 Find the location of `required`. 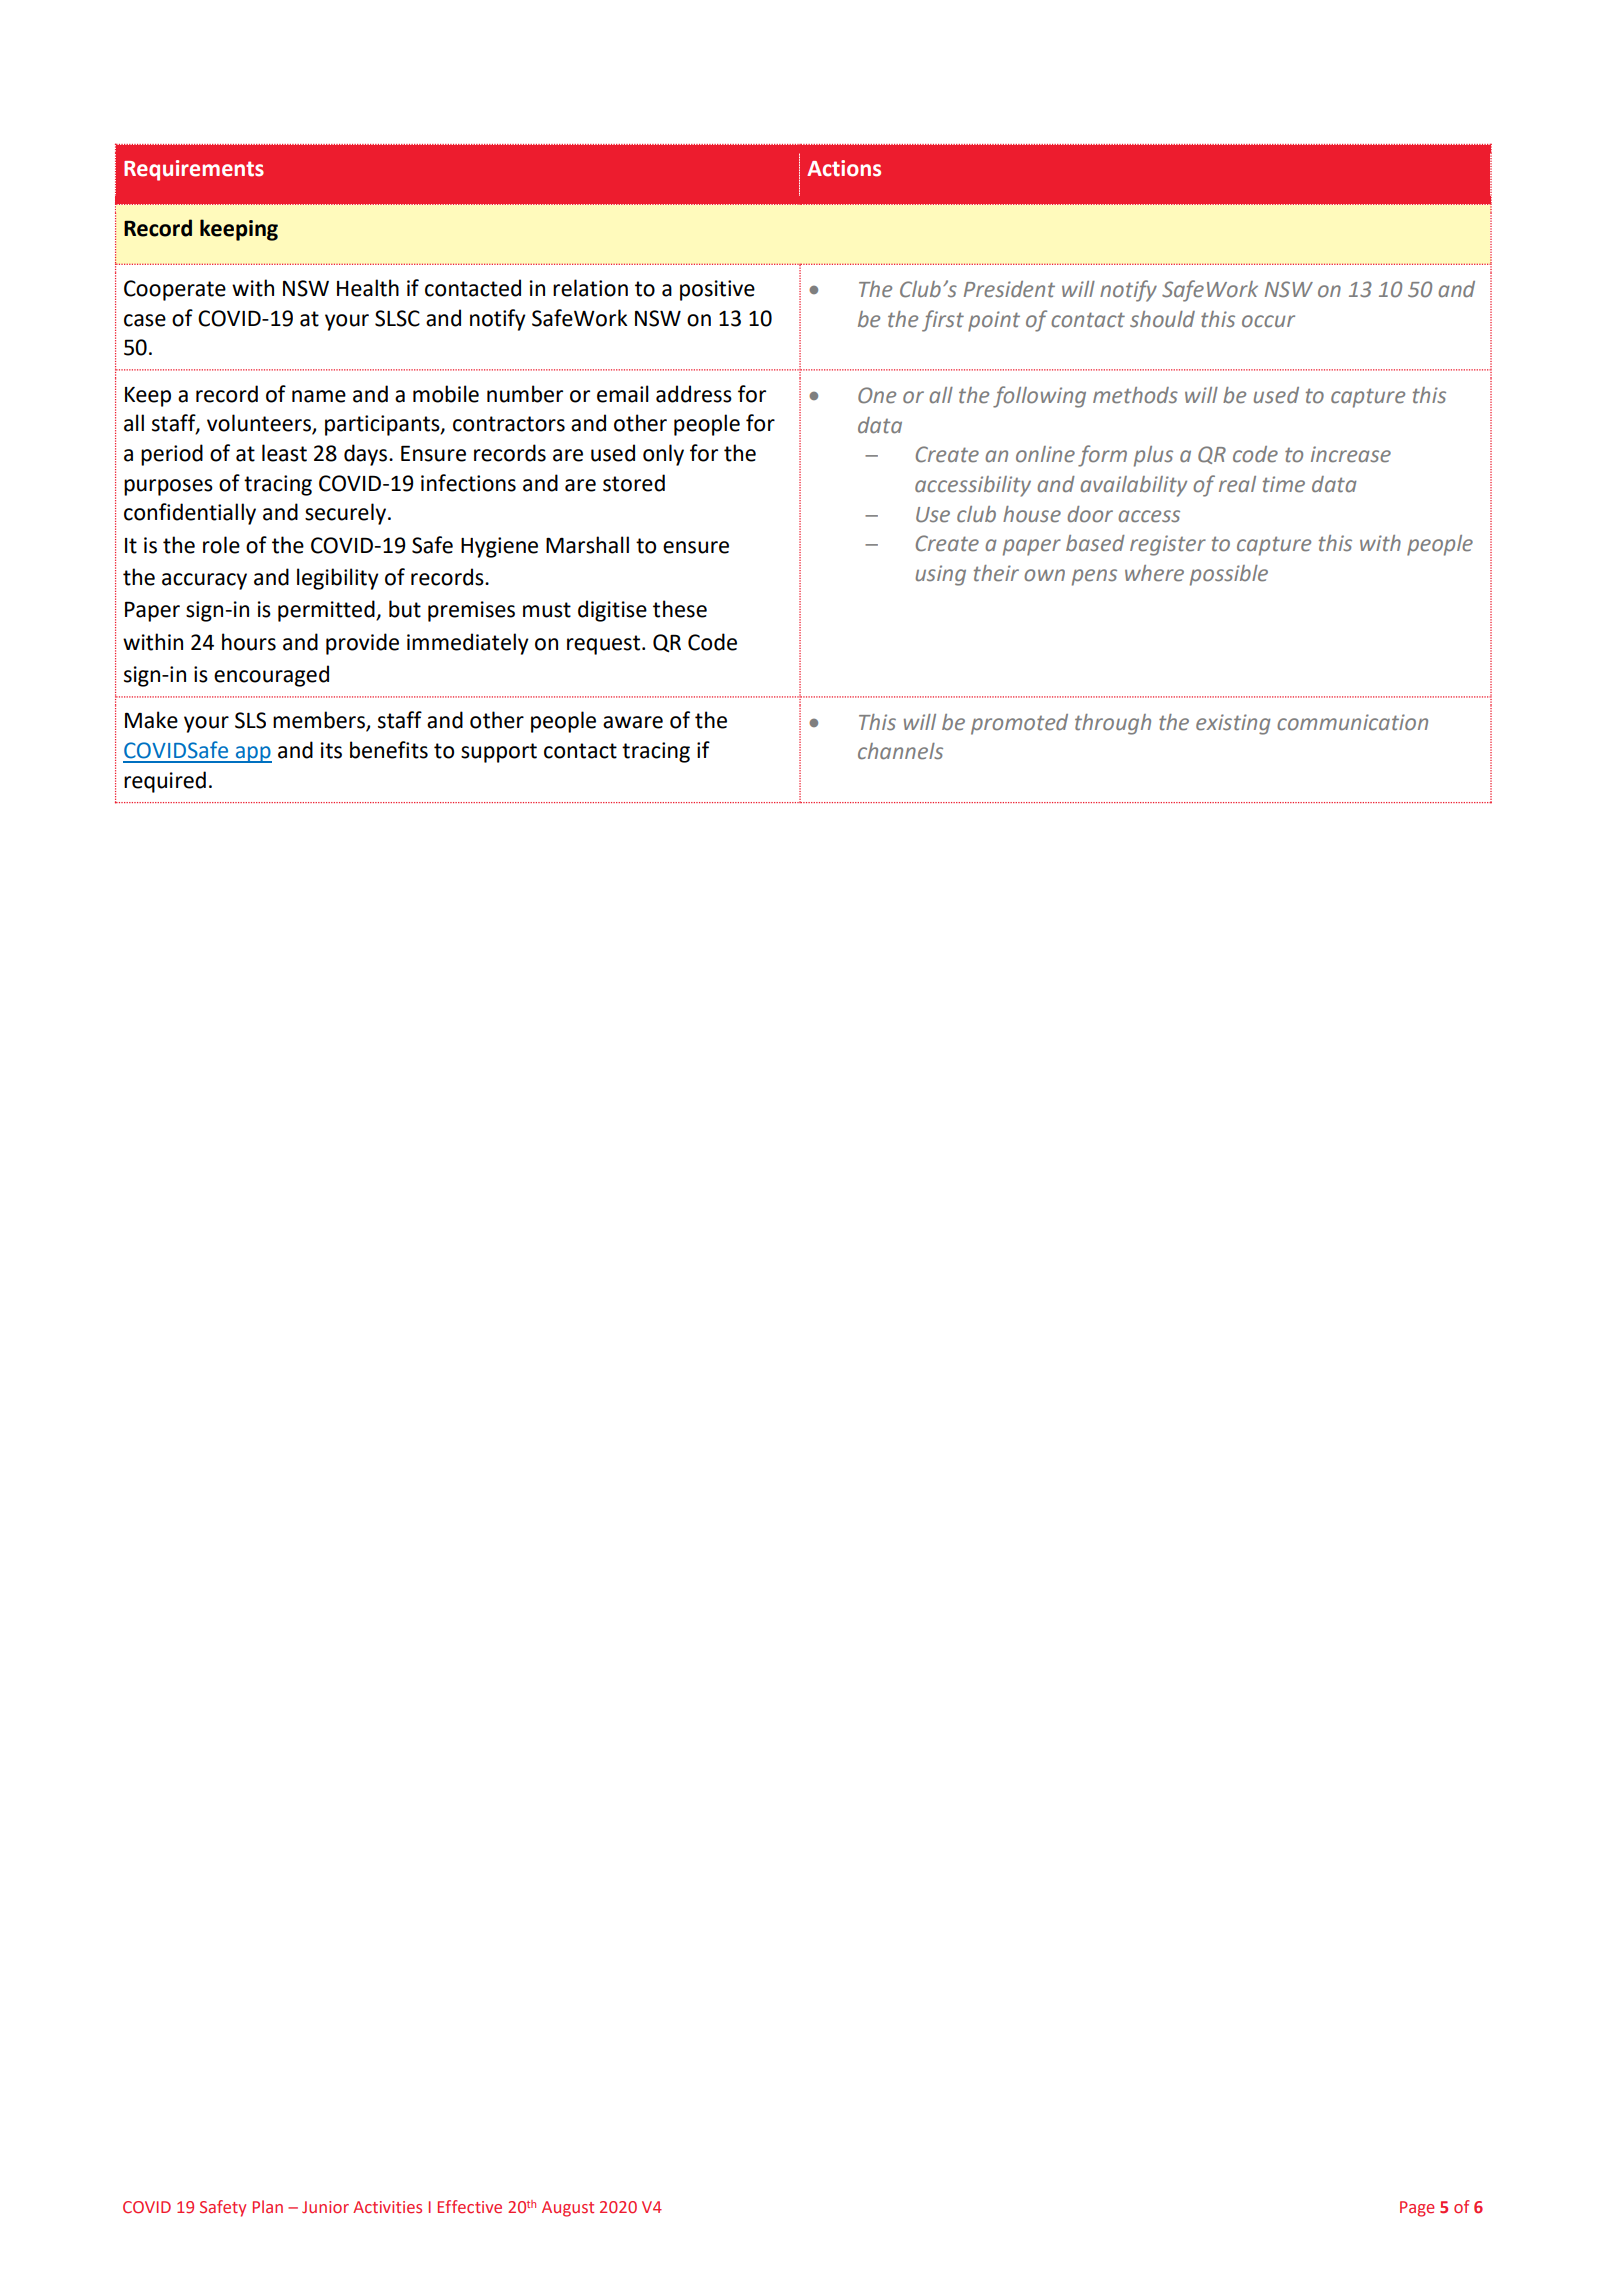

required is located at coordinates (165, 782).
